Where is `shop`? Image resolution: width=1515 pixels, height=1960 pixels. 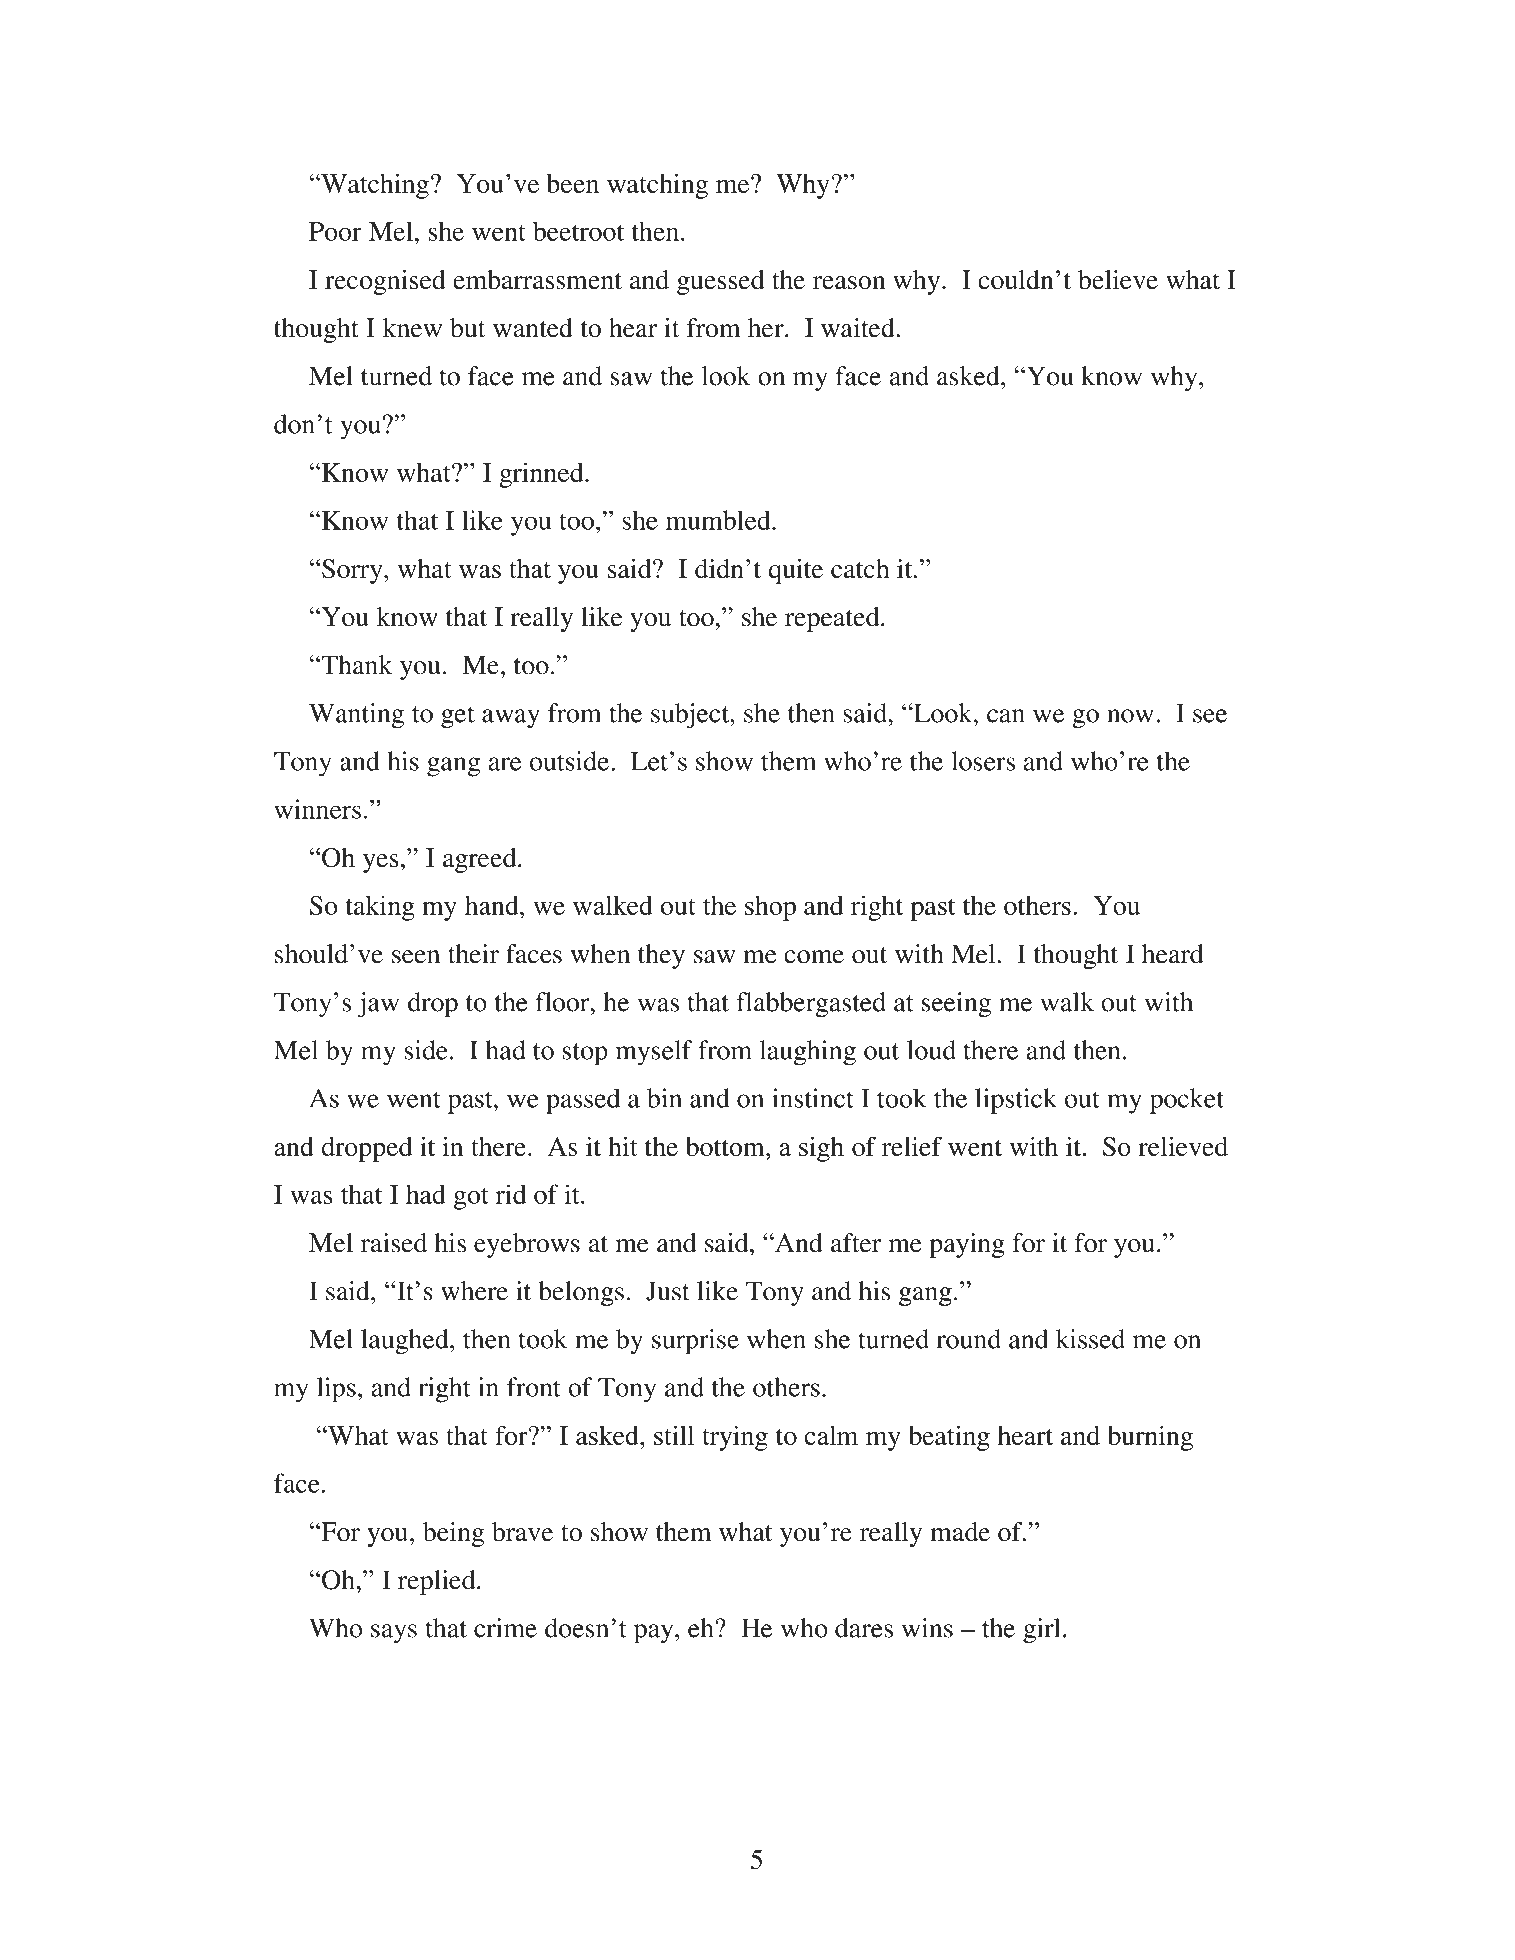
shop is located at coordinates (770, 908).
